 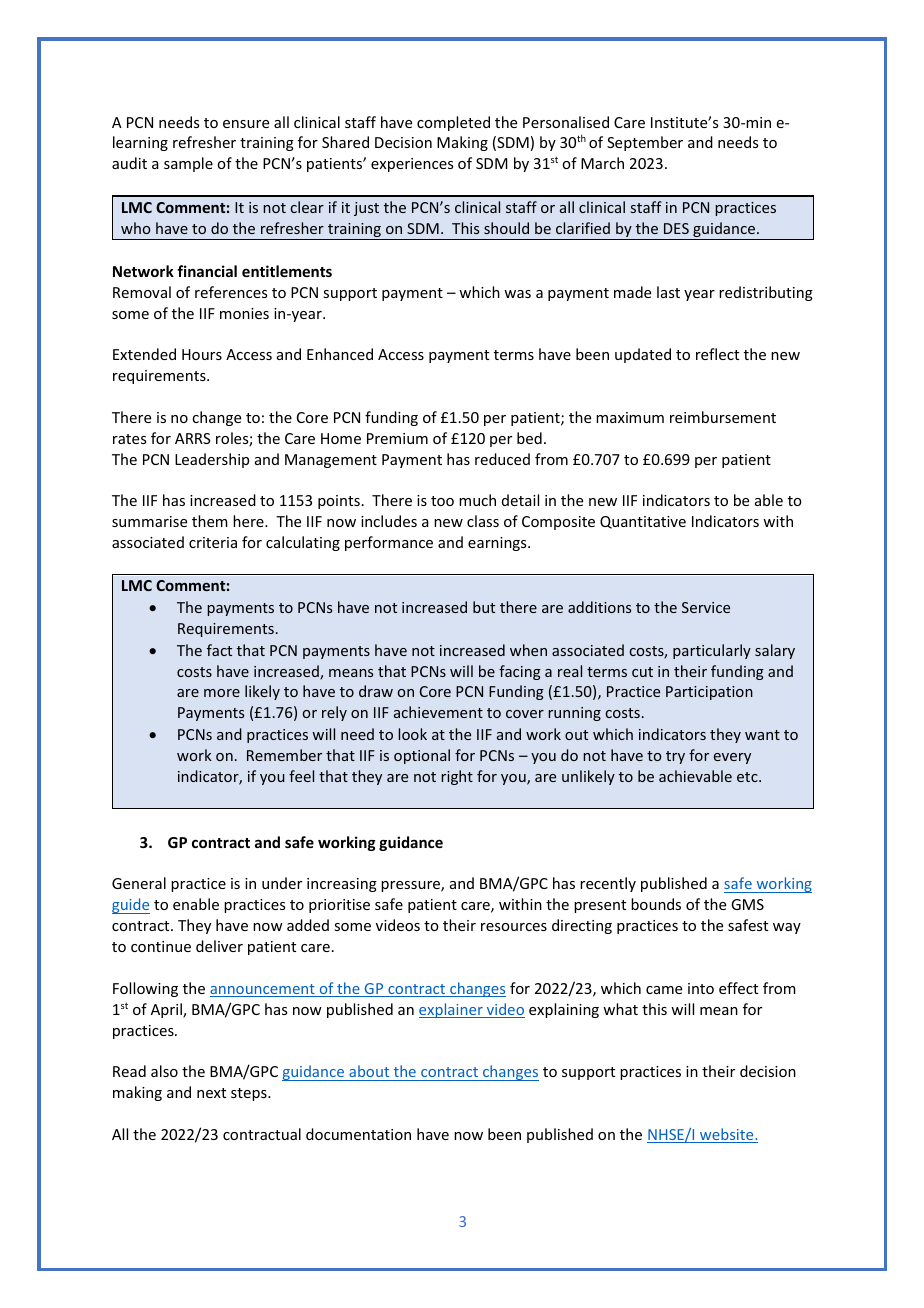 What do you see at coordinates (211, 1093) in the screenshot?
I see `next` at bounding box center [211, 1093].
